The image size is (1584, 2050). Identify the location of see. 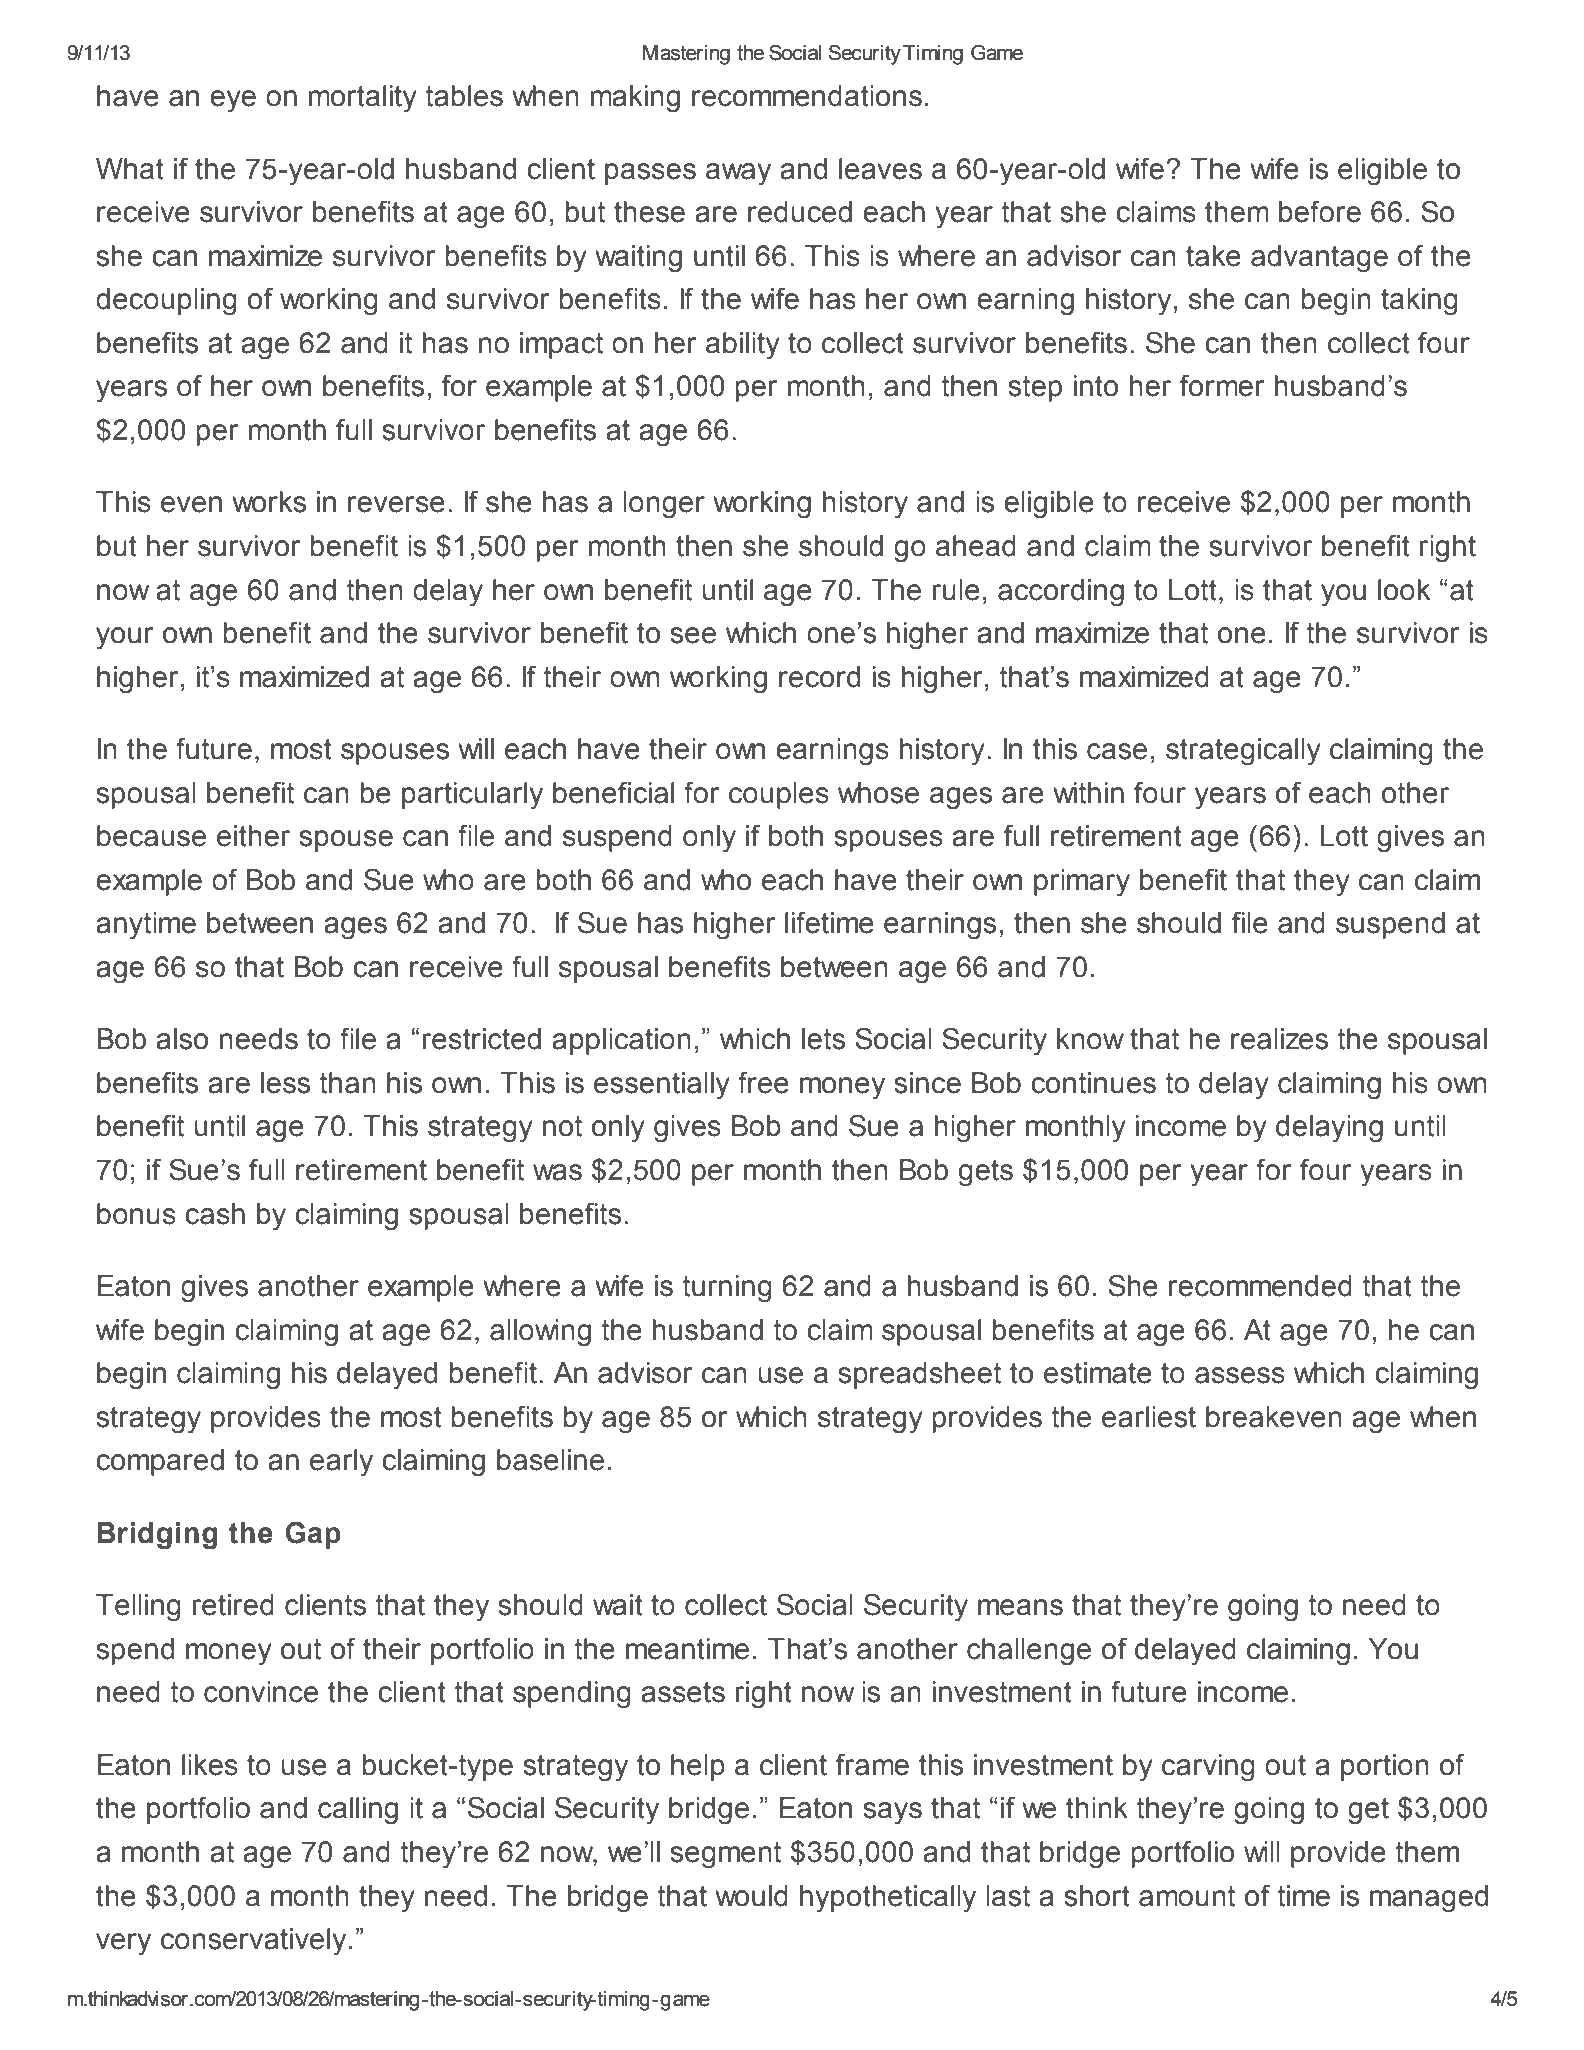
(693, 635).
